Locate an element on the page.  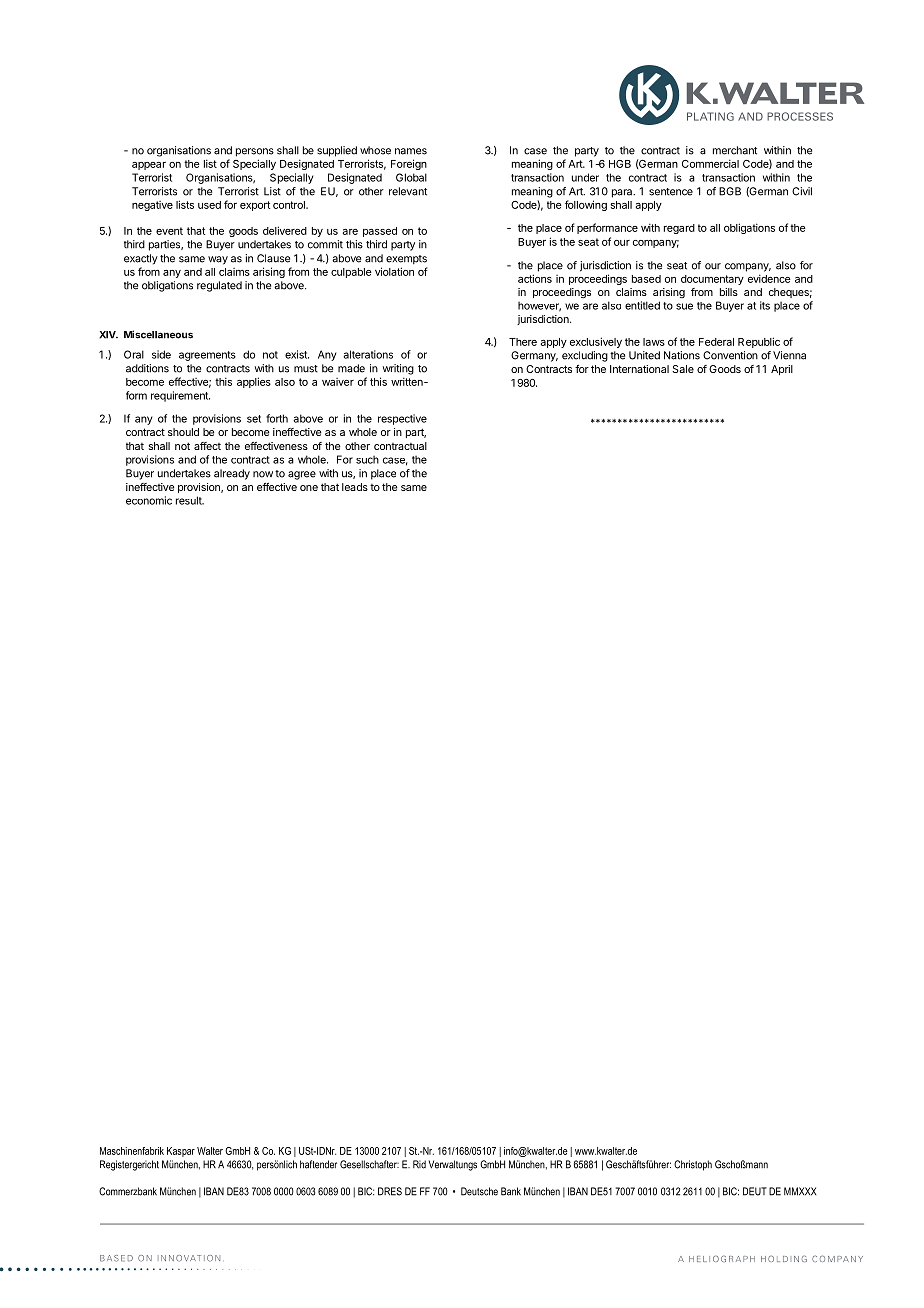
Sale is located at coordinates (683, 369).
